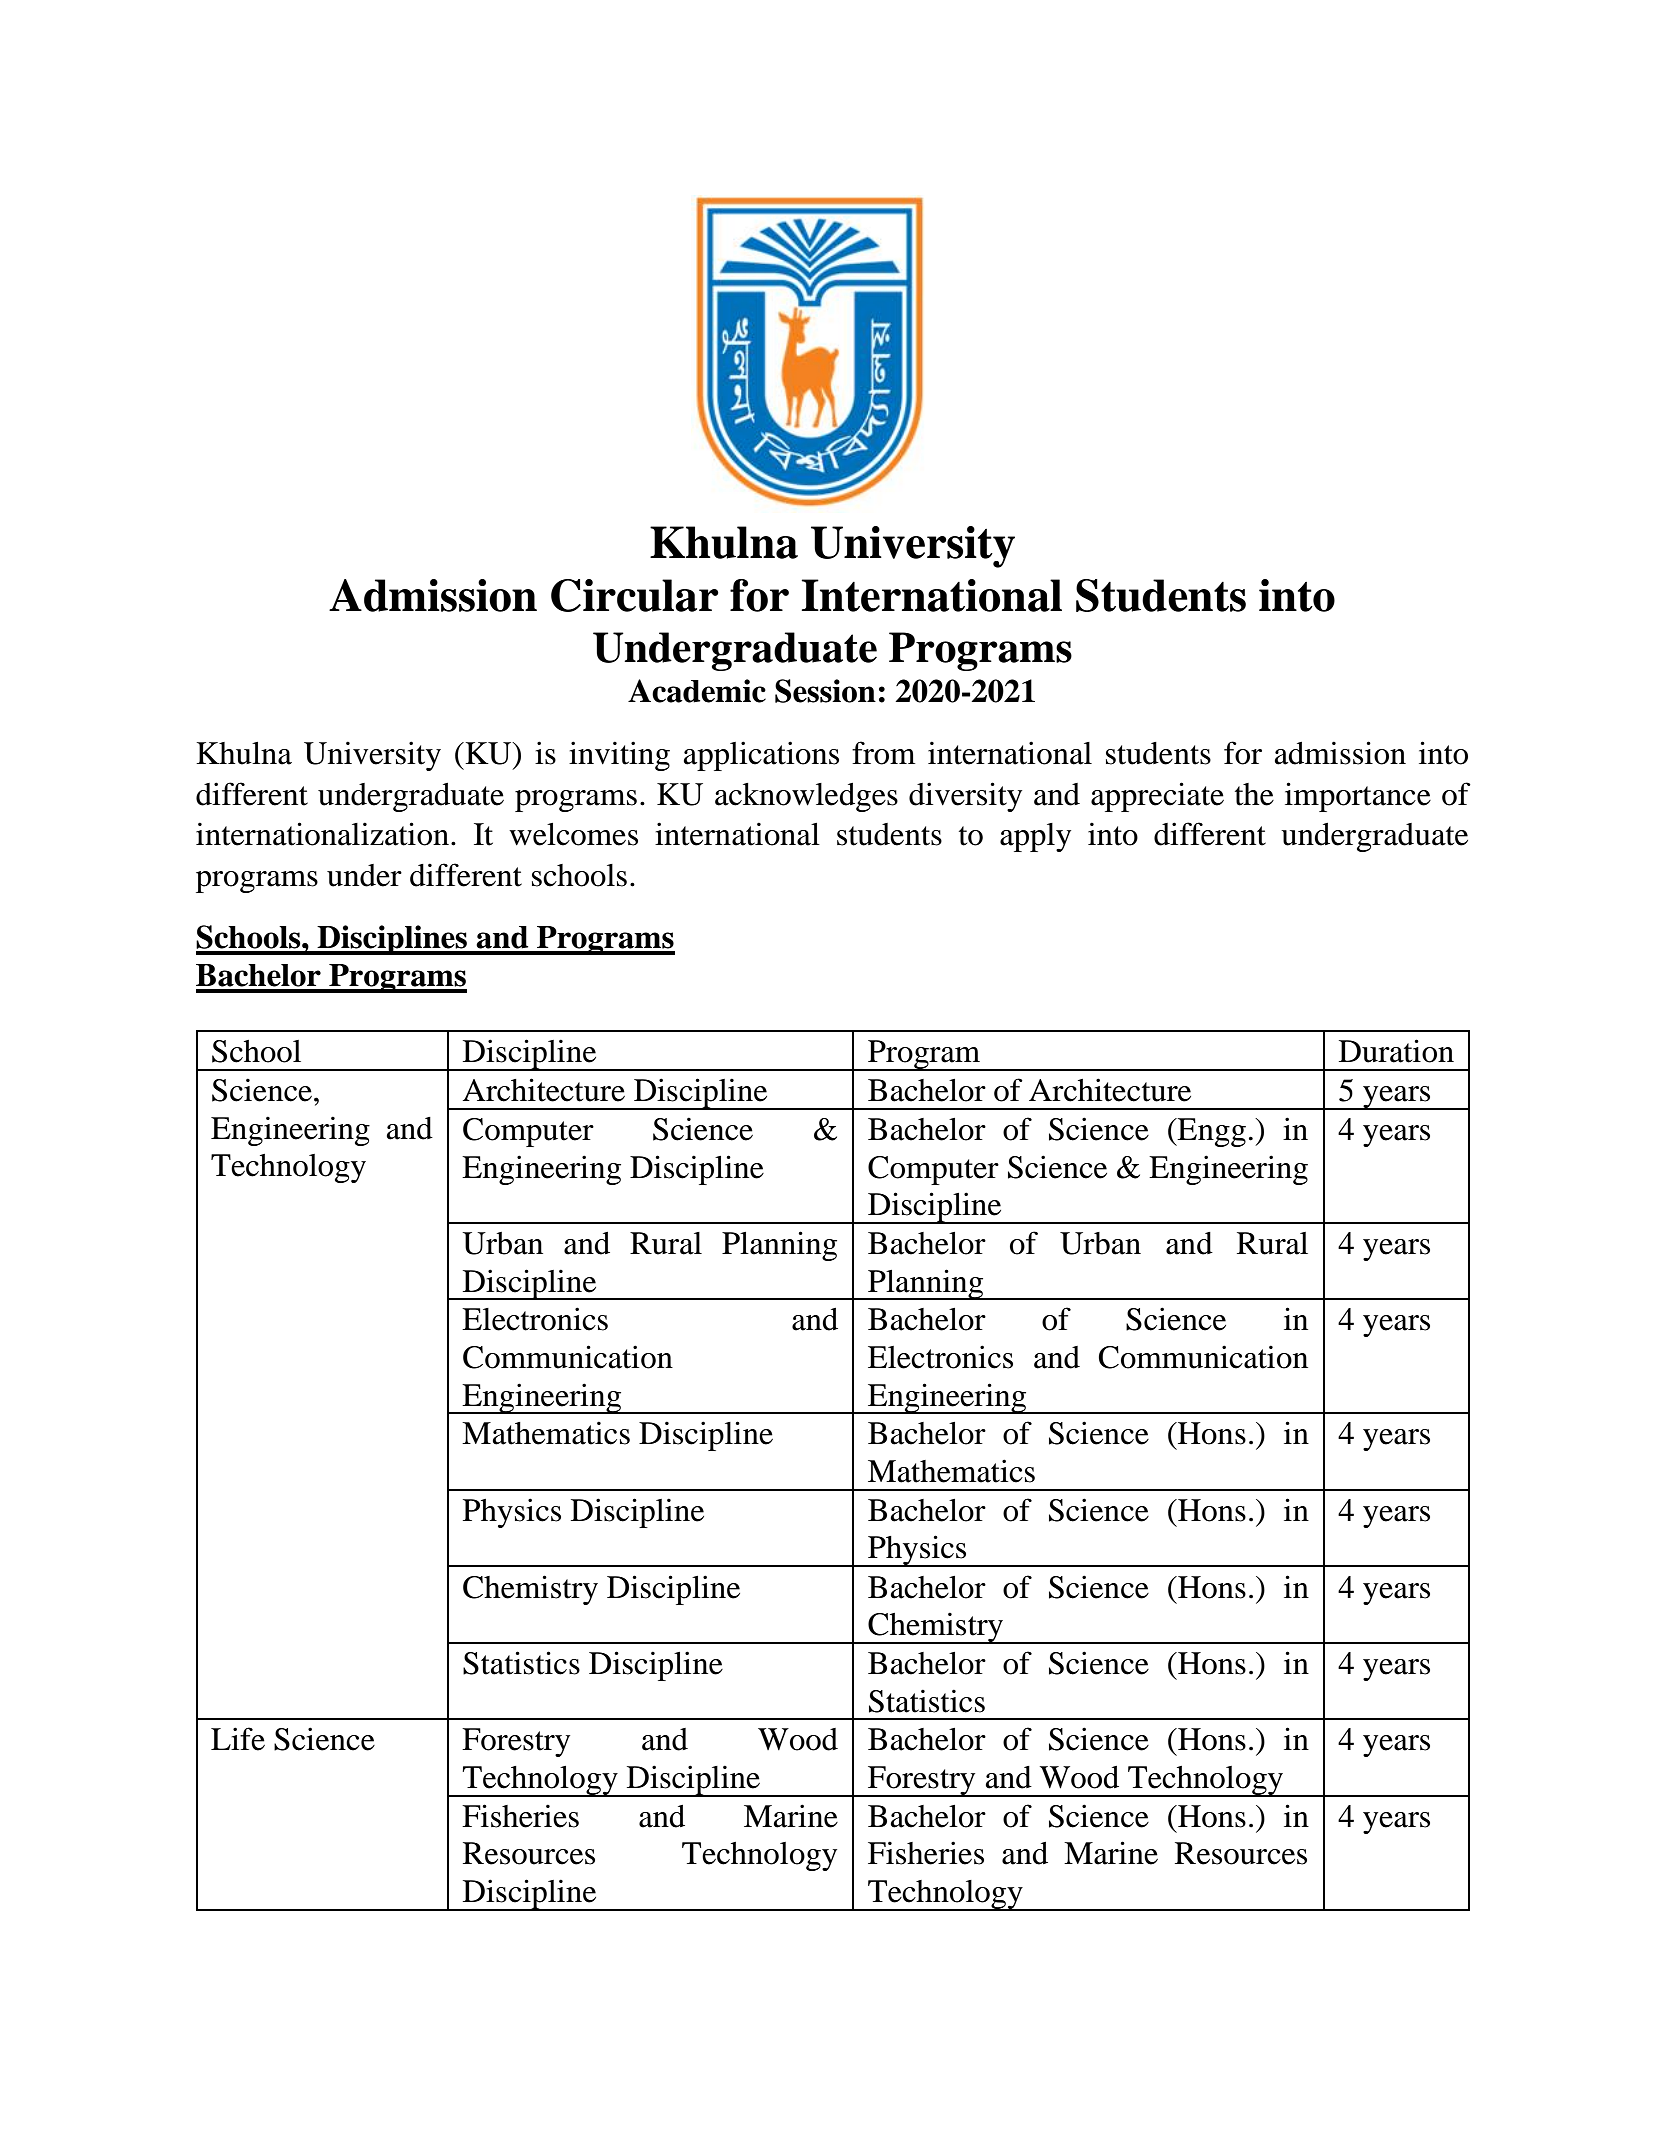  Describe the element at coordinates (573, 834) in the page. I see `welcomes` at that location.
